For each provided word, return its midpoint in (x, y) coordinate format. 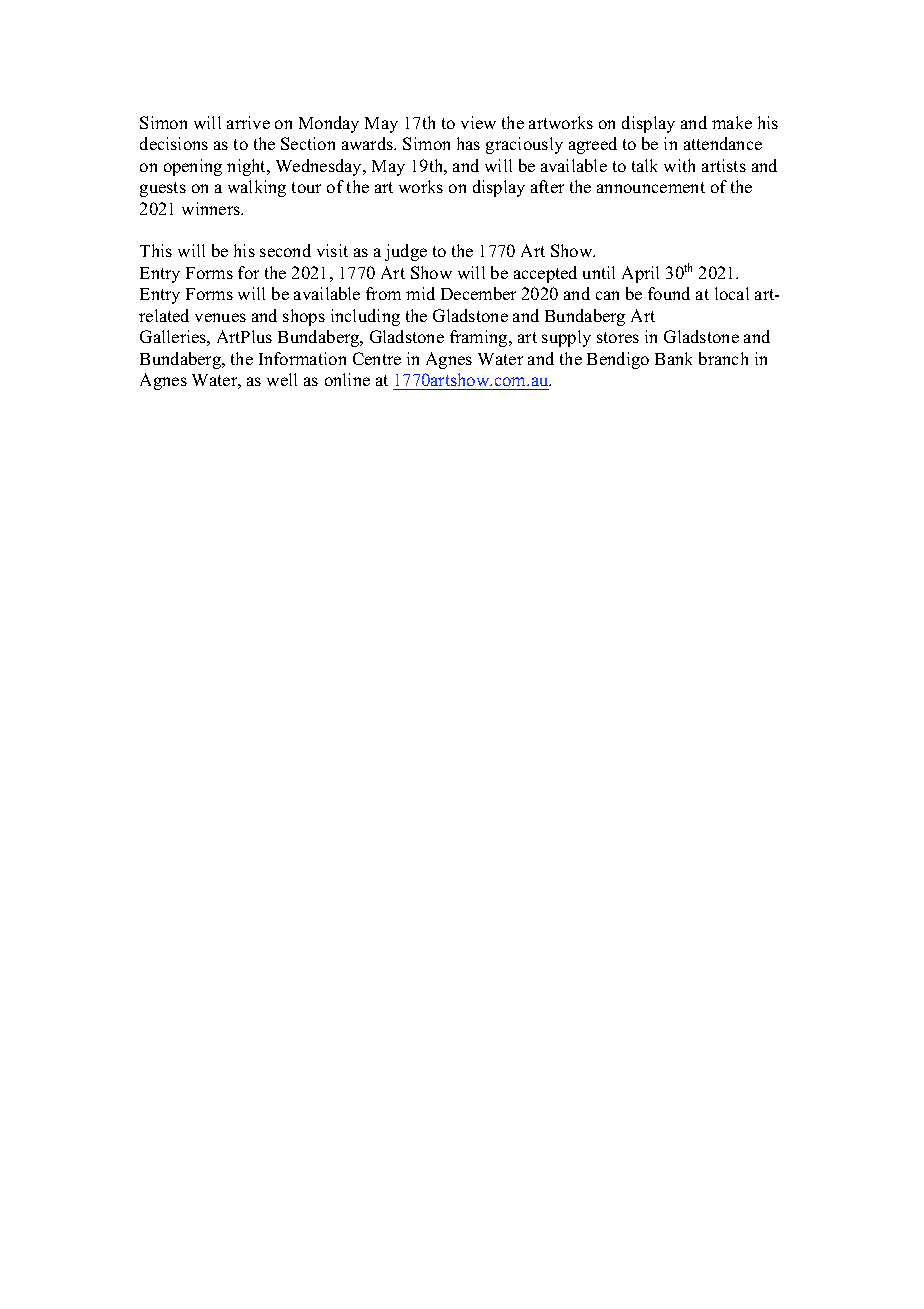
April (640, 274)
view (478, 122)
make (732, 122)
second (285, 250)
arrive (248, 122)
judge (406, 252)
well (282, 379)
